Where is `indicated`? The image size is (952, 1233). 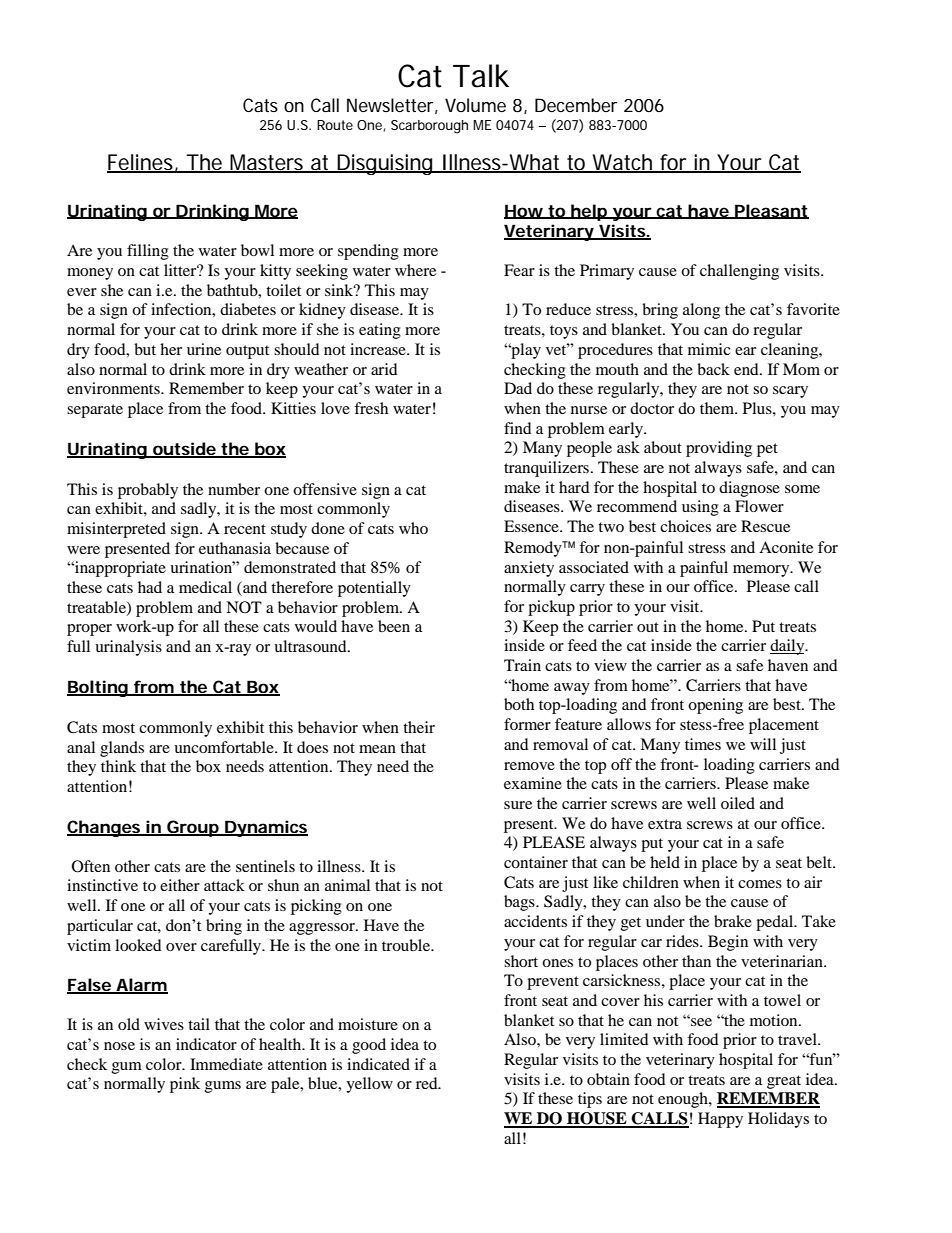 indicated is located at coordinates (378, 1064).
